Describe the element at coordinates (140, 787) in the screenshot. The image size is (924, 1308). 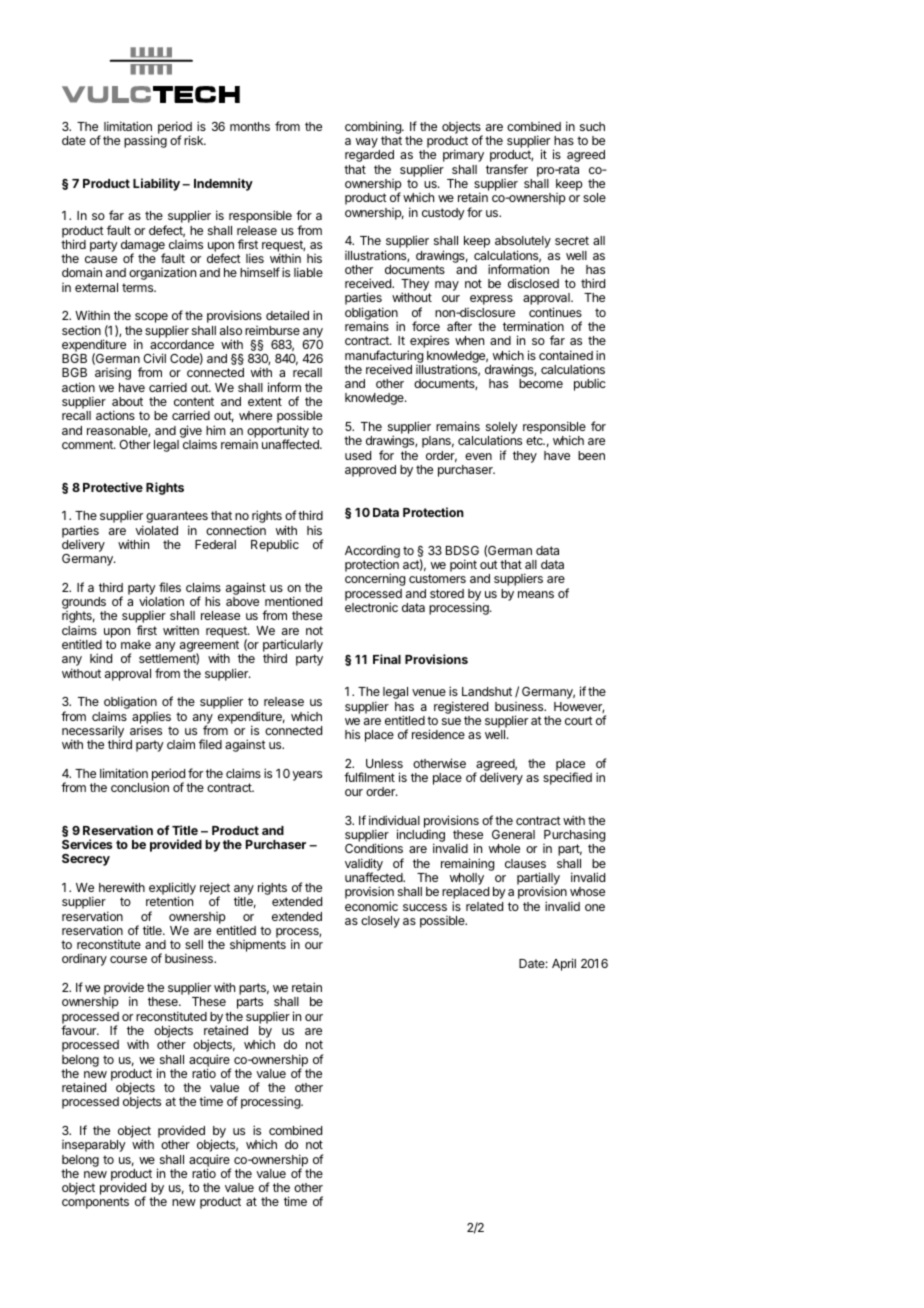
I see `conclusion` at that location.
